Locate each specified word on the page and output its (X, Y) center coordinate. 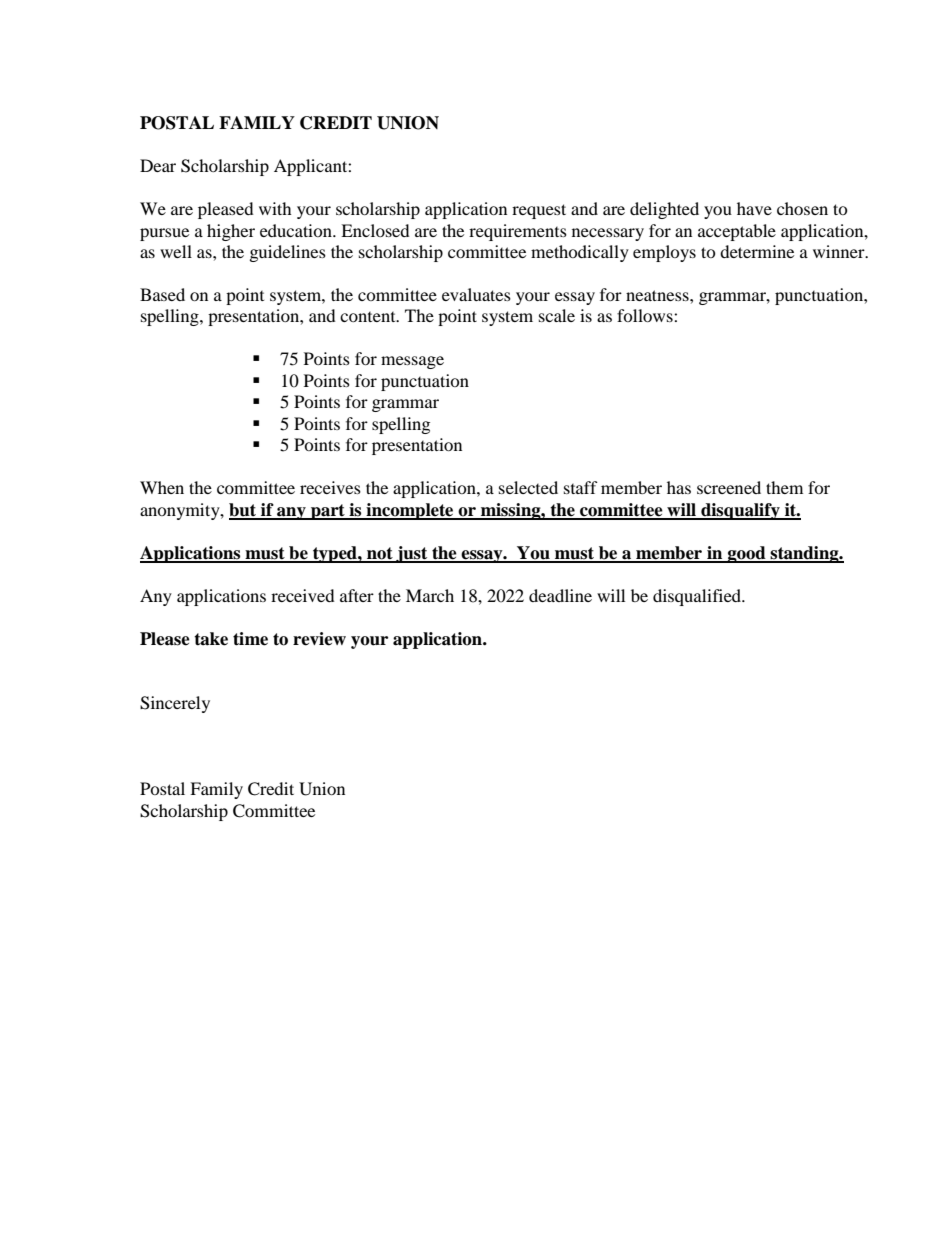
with (275, 208)
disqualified (698, 597)
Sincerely (175, 704)
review (319, 639)
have (754, 208)
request (539, 211)
